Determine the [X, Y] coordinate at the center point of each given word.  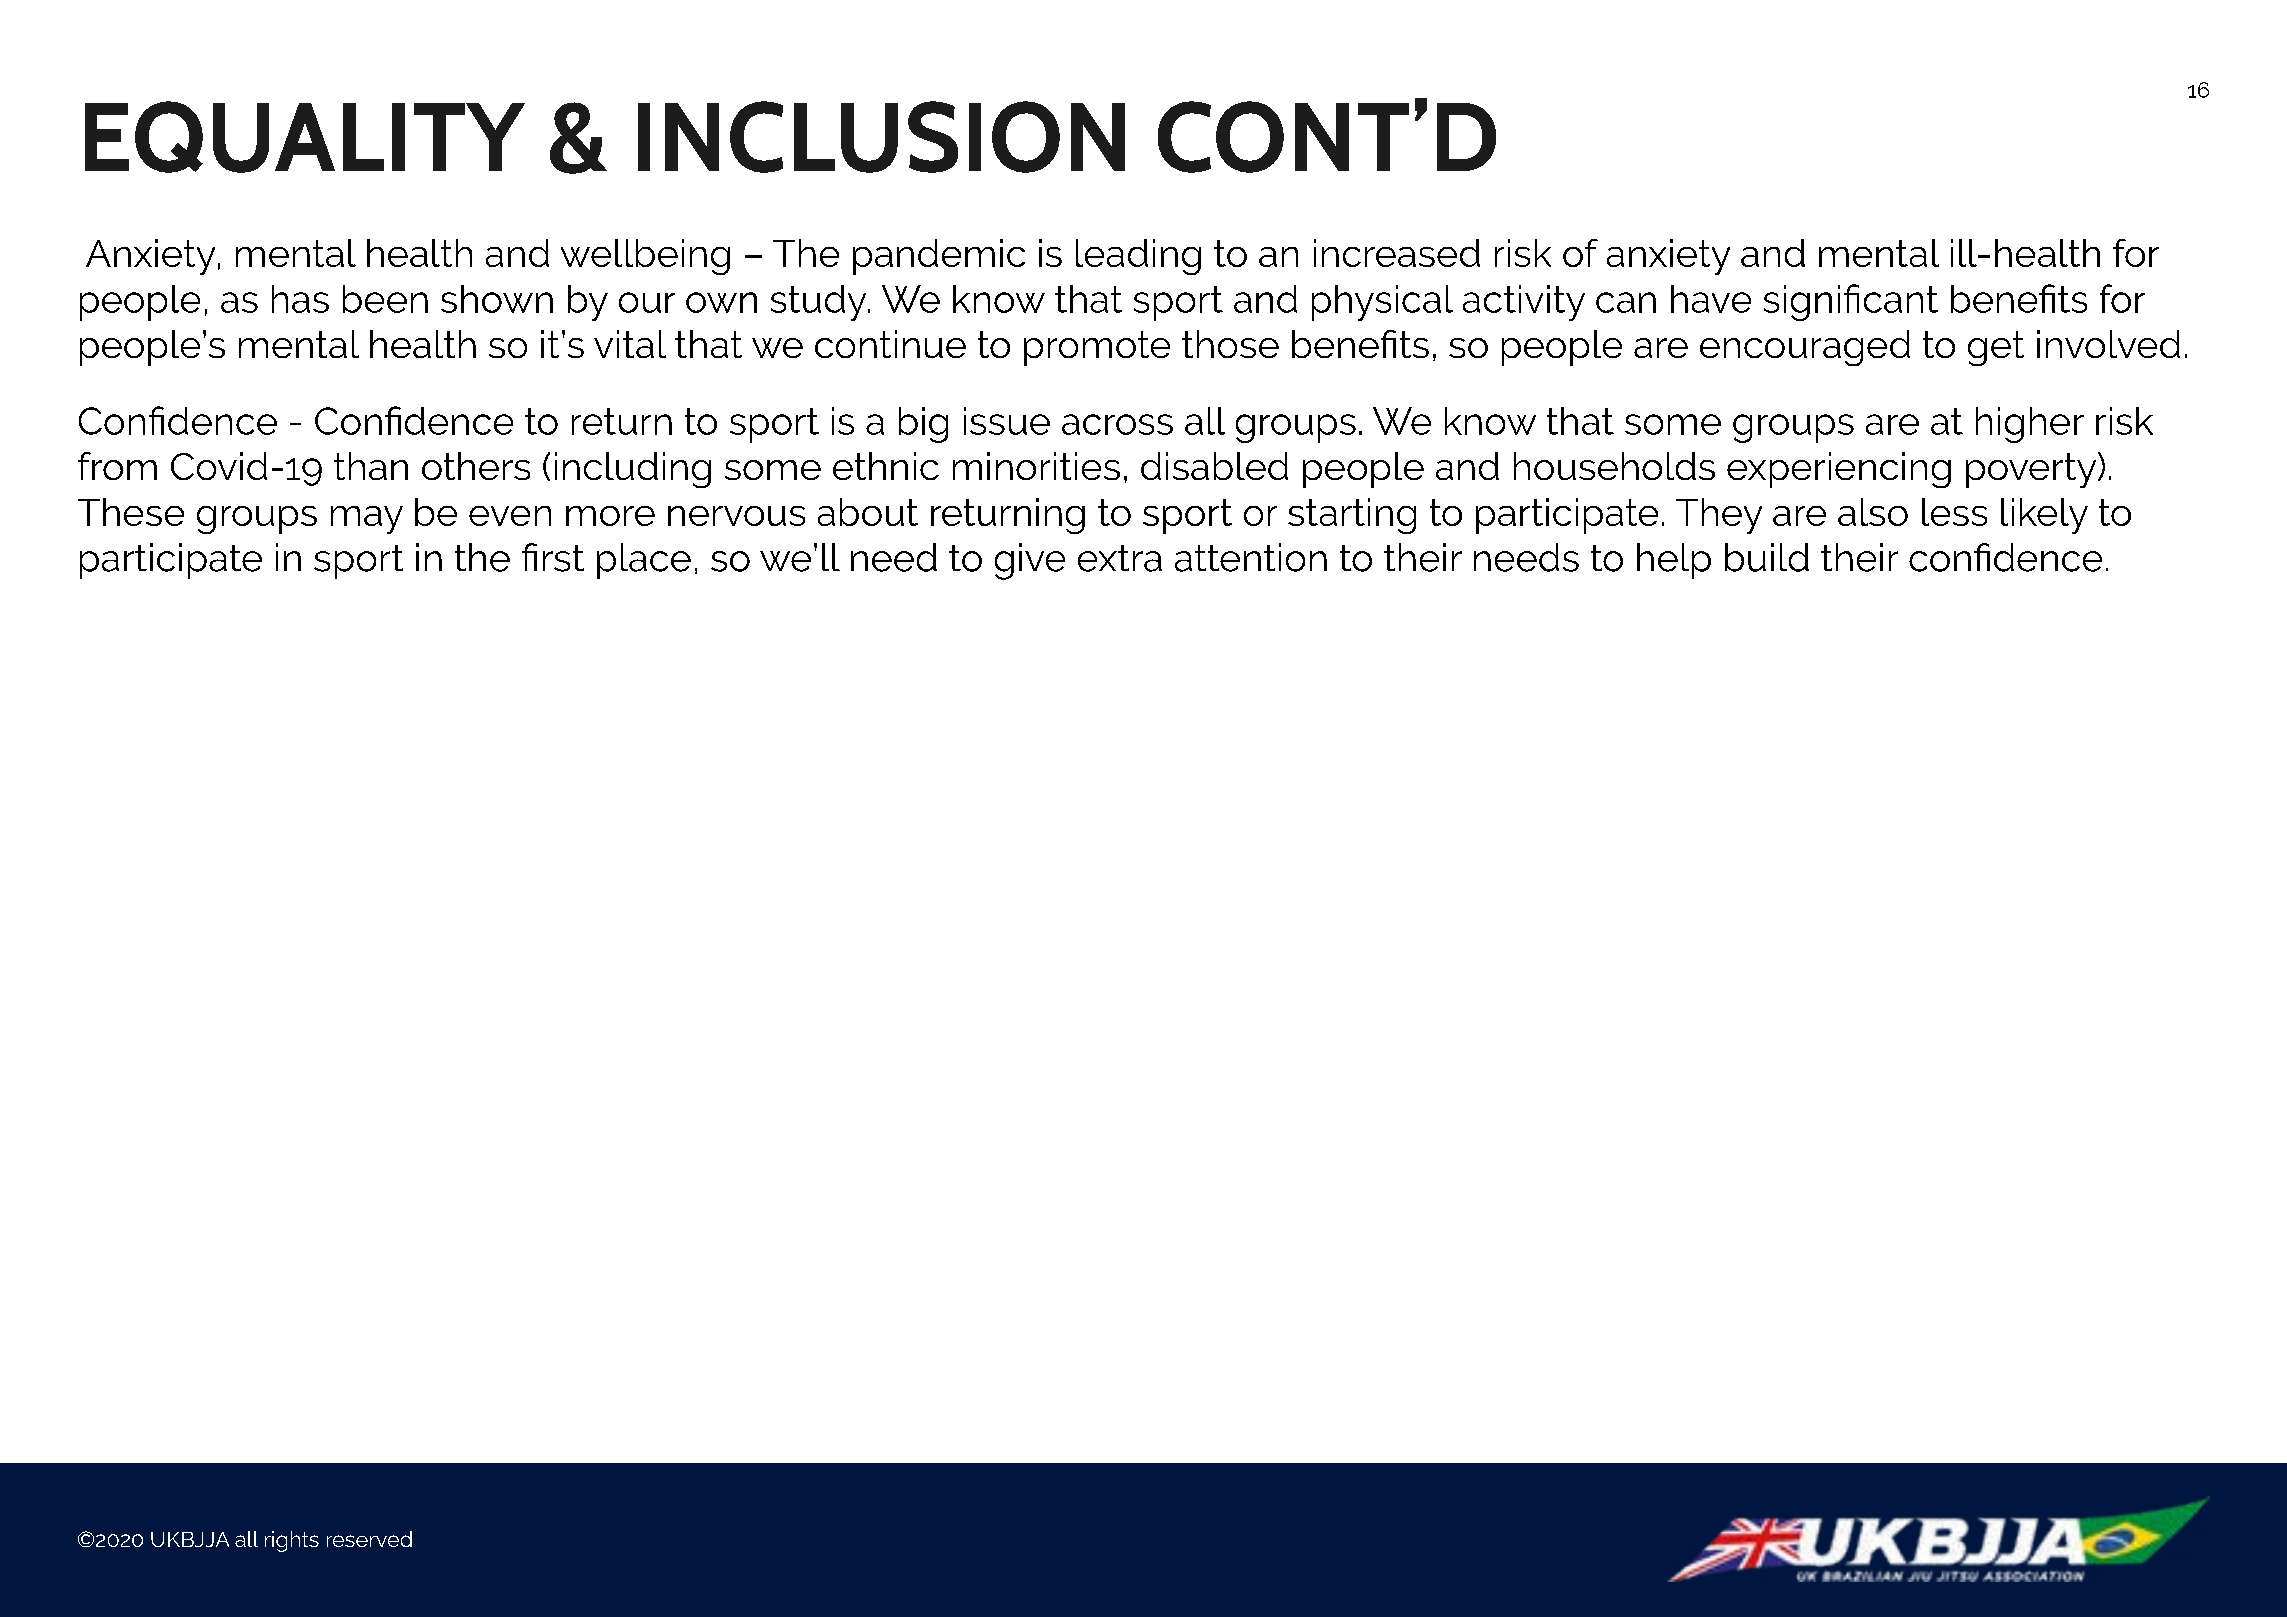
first [553, 557]
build [1767, 557]
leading [1138, 257]
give [1030, 561]
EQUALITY [305, 137]
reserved [369, 1539]
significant [1851, 302]
